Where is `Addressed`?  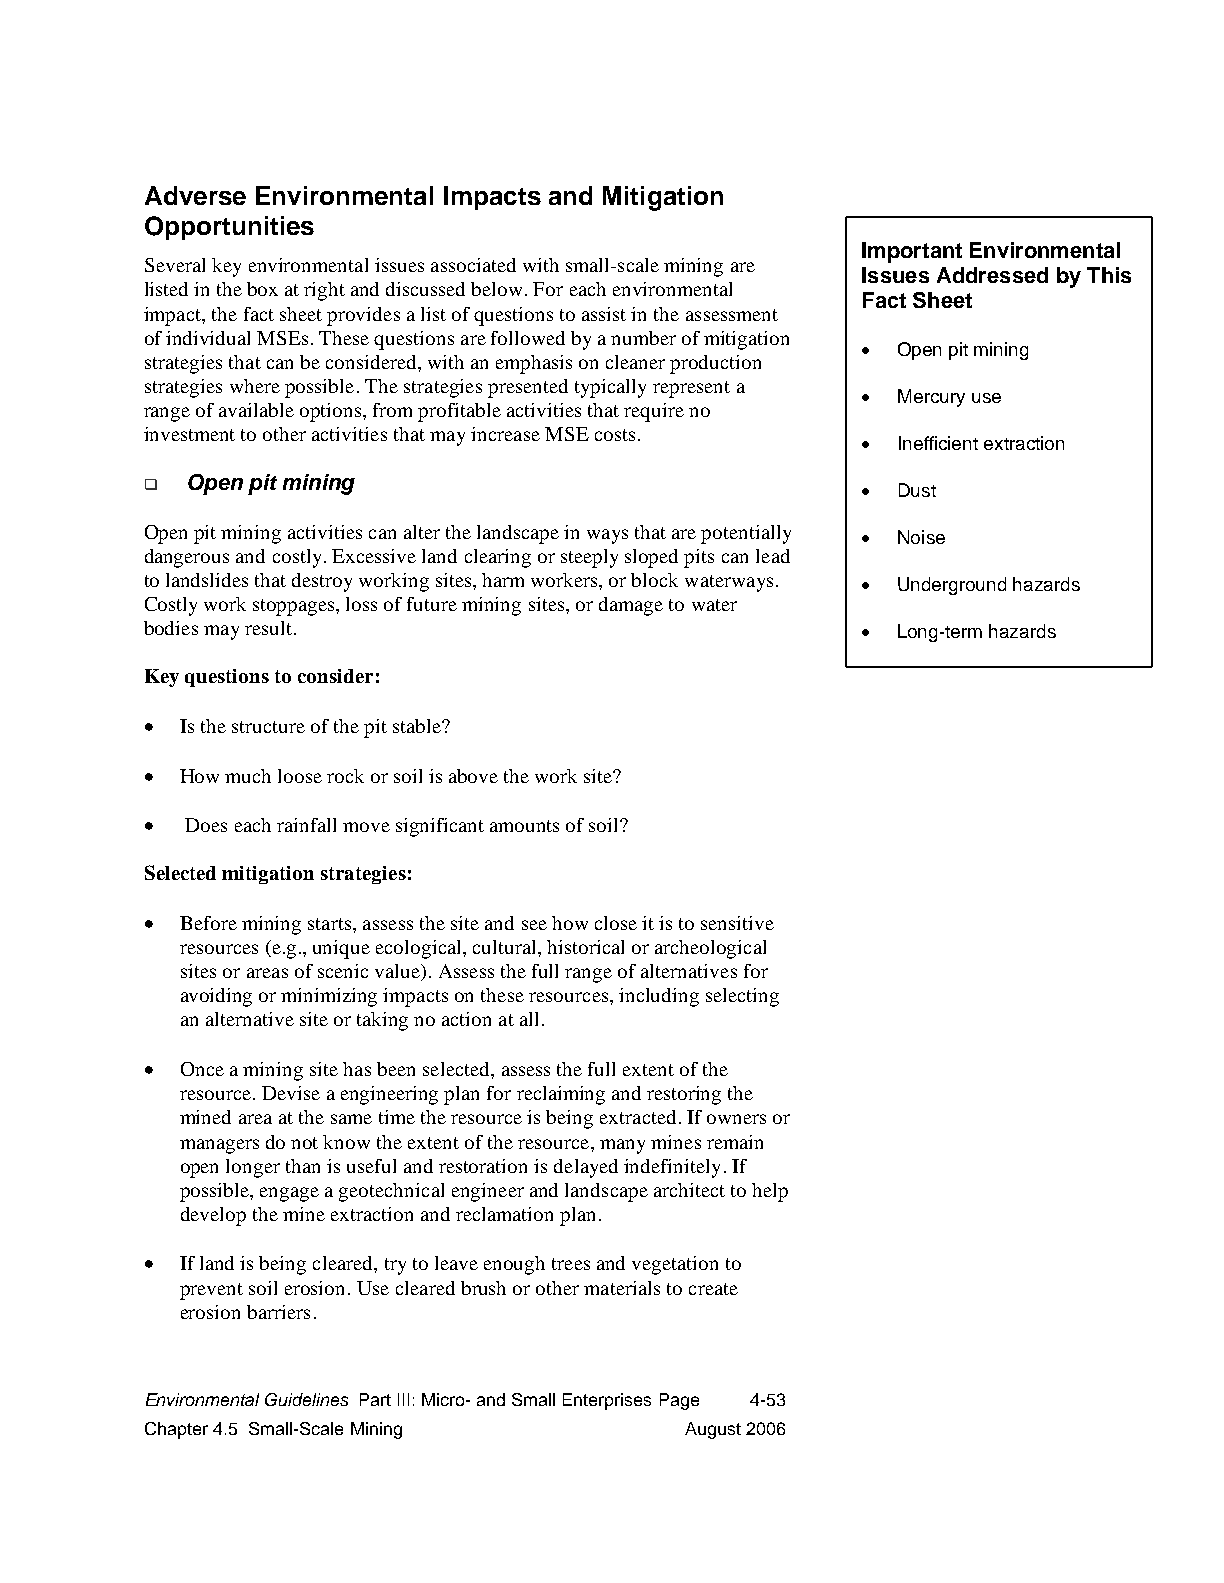
Addressed is located at coordinates (992, 275).
